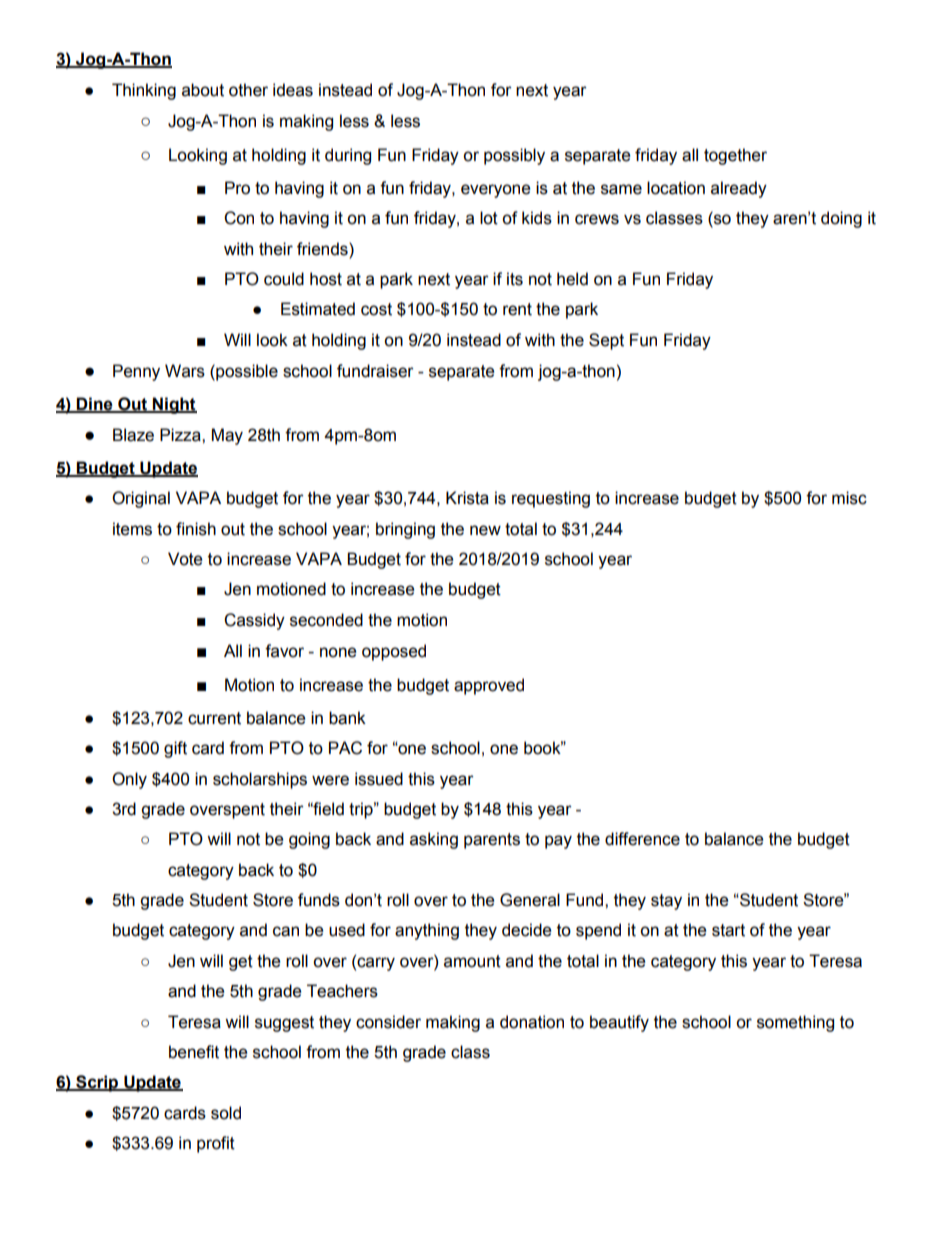  I want to click on donation, so click(532, 1022).
